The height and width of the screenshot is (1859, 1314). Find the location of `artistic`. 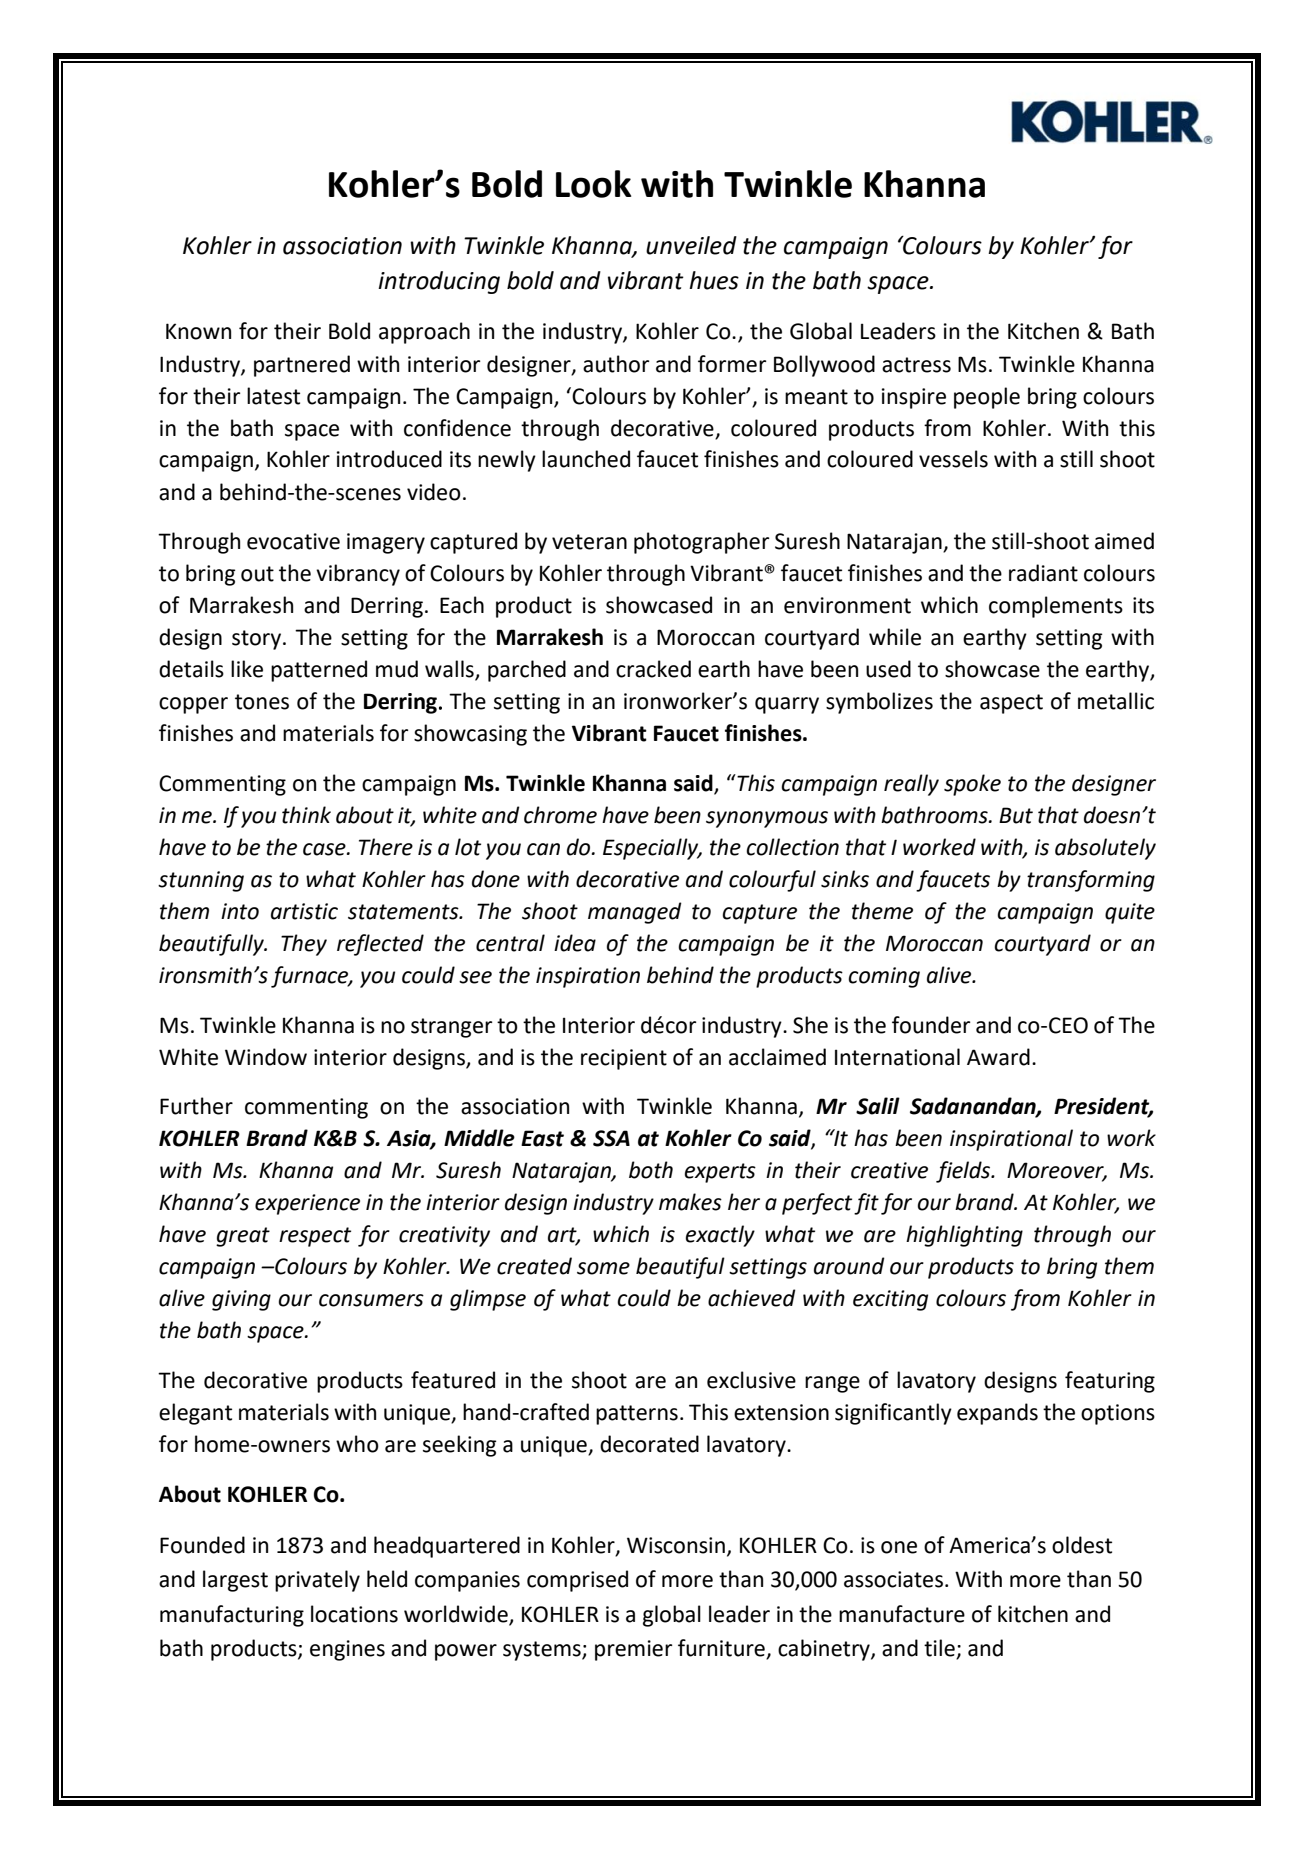

artistic is located at coordinates (304, 911).
